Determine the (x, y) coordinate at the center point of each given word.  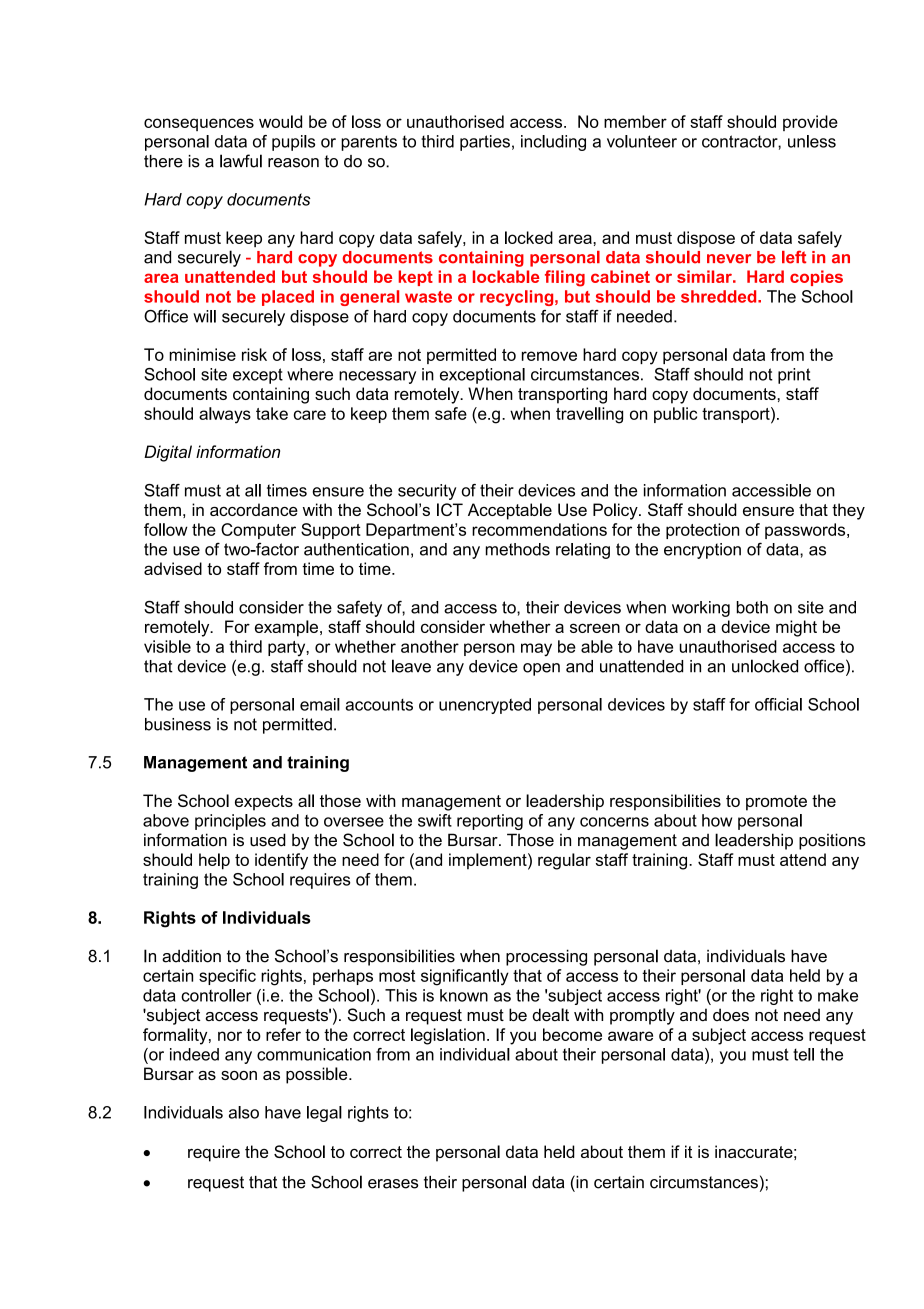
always (225, 415)
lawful (241, 161)
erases (393, 1184)
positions (832, 841)
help (214, 861)
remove (549, 356)
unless (812, 141)
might (796, 628)
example (286, 628)
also (244, 1112)
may (536, 650)
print (794, 376)
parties (485, 143)
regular (564, 861)
